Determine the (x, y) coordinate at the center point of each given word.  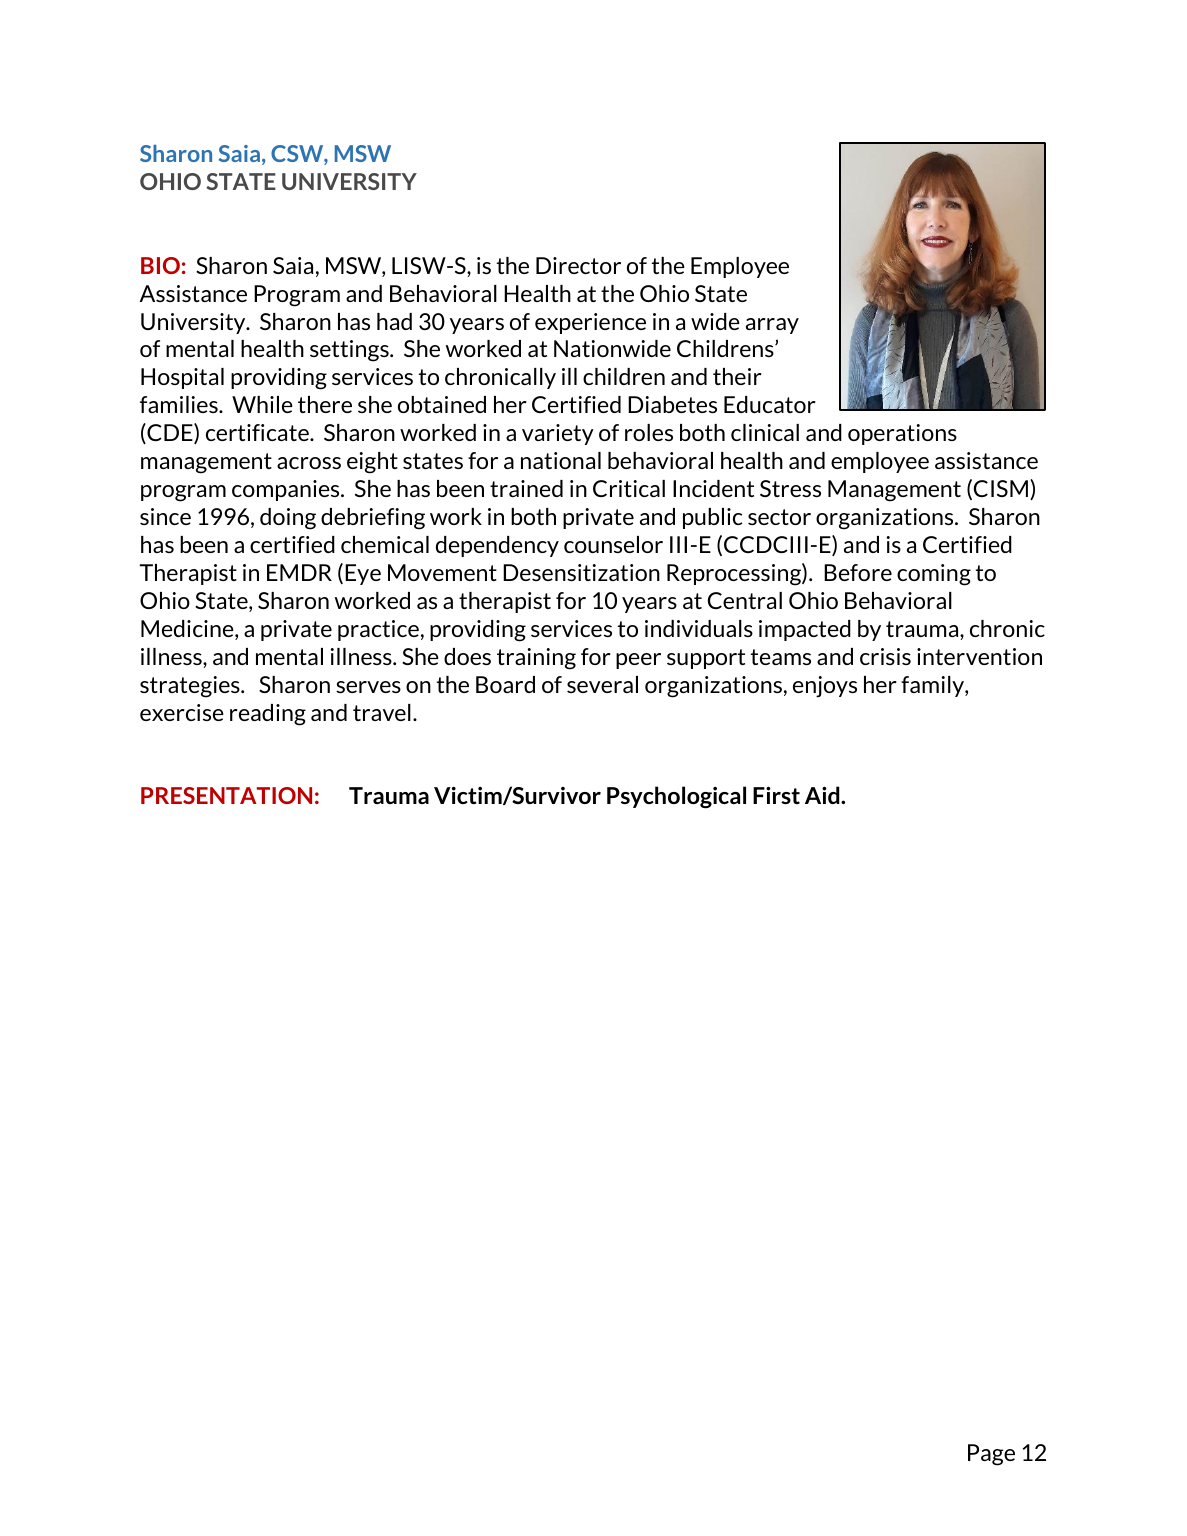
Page (991, 1455)
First (776, 795)
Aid (823, 795)
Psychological (676, 797)
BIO (160, 265)
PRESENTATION (226, 795)
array (772, 326)
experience (590, 323)
